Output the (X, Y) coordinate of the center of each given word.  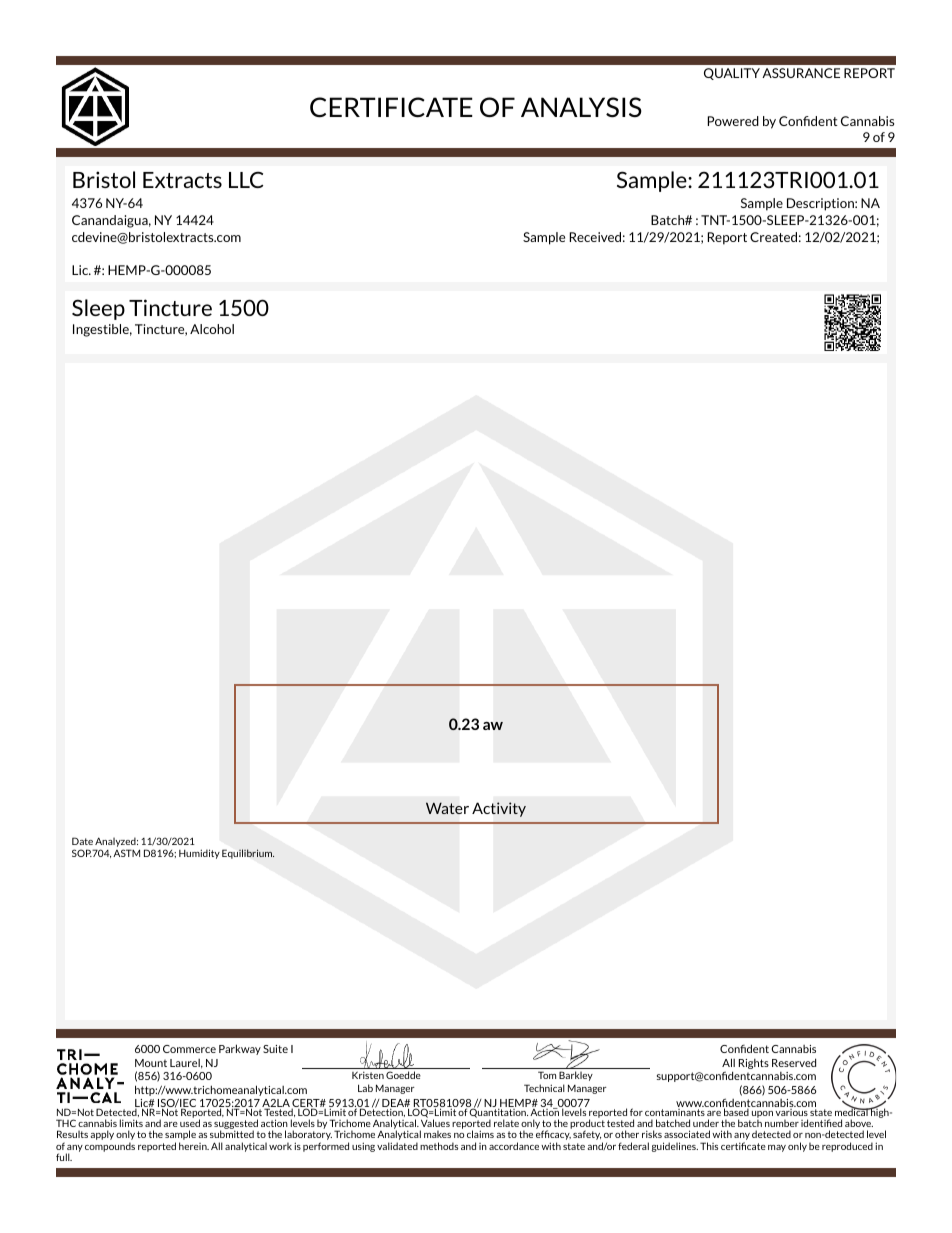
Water (447, 808)
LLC (246, 179)
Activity (499, 809)
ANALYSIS (581, 107)
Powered (733, 121)
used (190, 1123)
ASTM (126, 853)
